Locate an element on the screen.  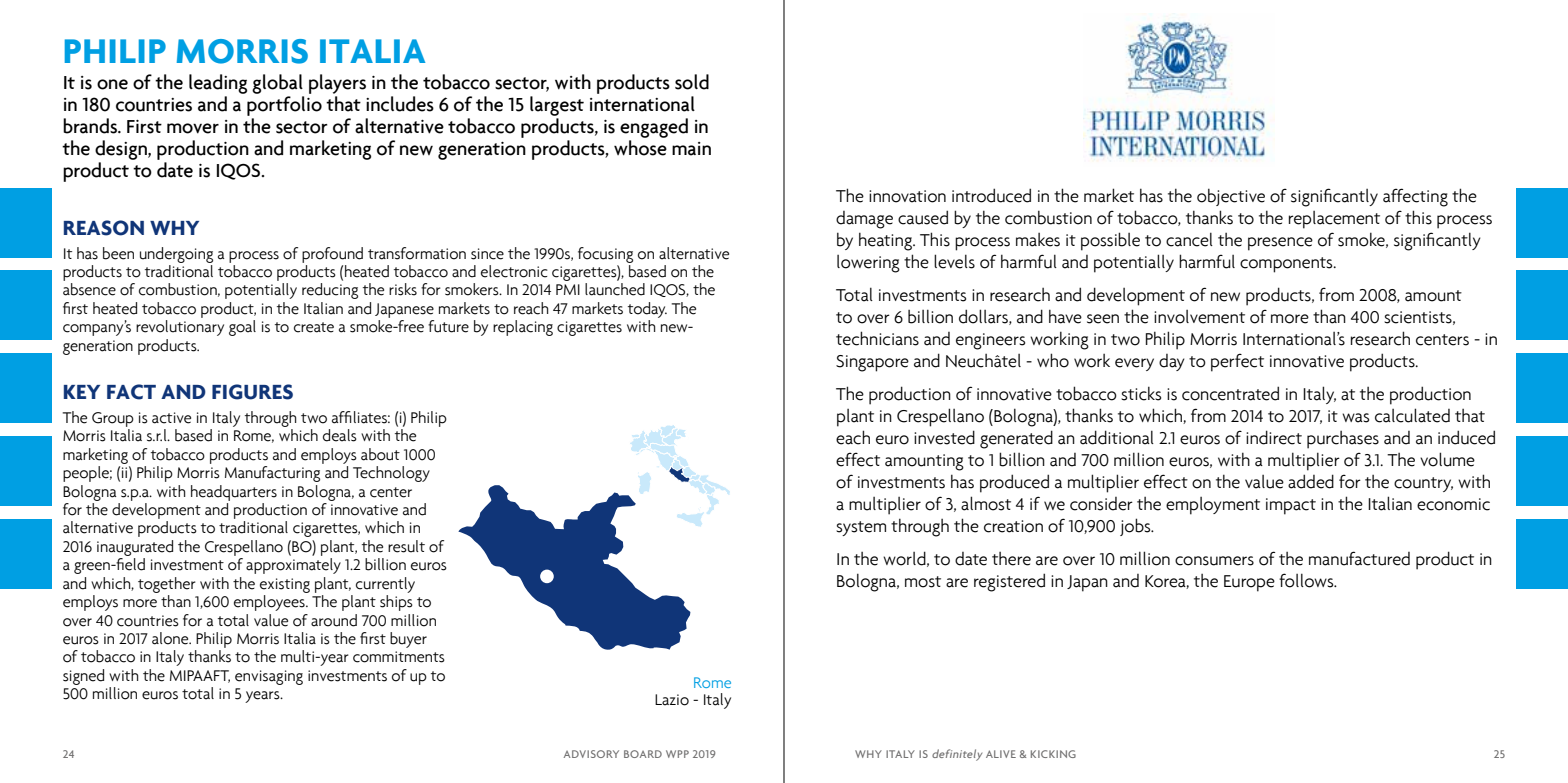
registered is located at coordinates (1009, 582).
